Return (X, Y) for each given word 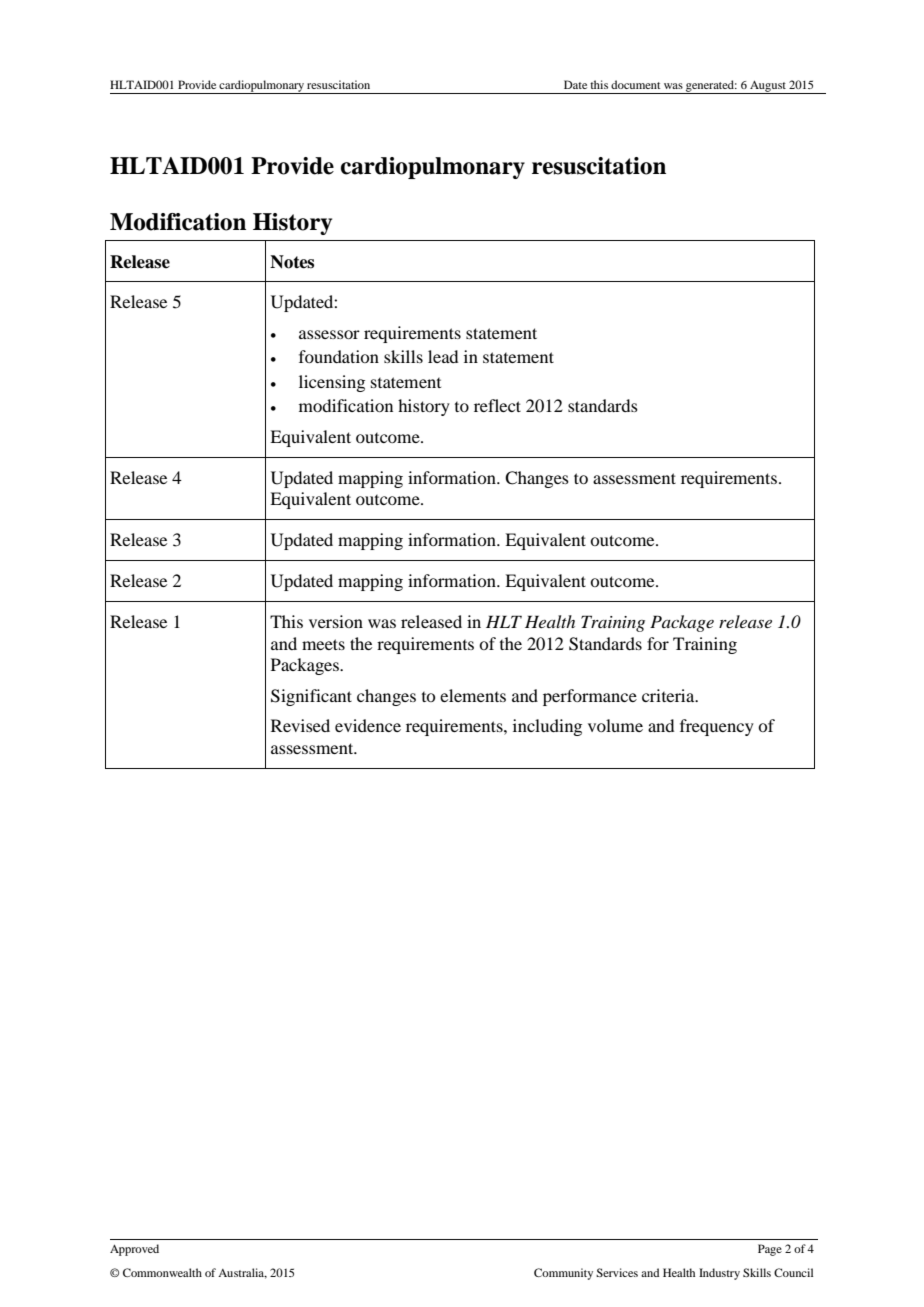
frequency (717, 727)
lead (443, 356)
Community (563, 1274)
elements (473, 695)
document (635, 84)
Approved (134, 1250)
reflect (497, 405)
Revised (300, 725)
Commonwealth (162, 1272)
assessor (329, 334)
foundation (339, 356)
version (336, 621)
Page (770, 1250)
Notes (292, 262)
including (547, 727)
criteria (669, 695)
